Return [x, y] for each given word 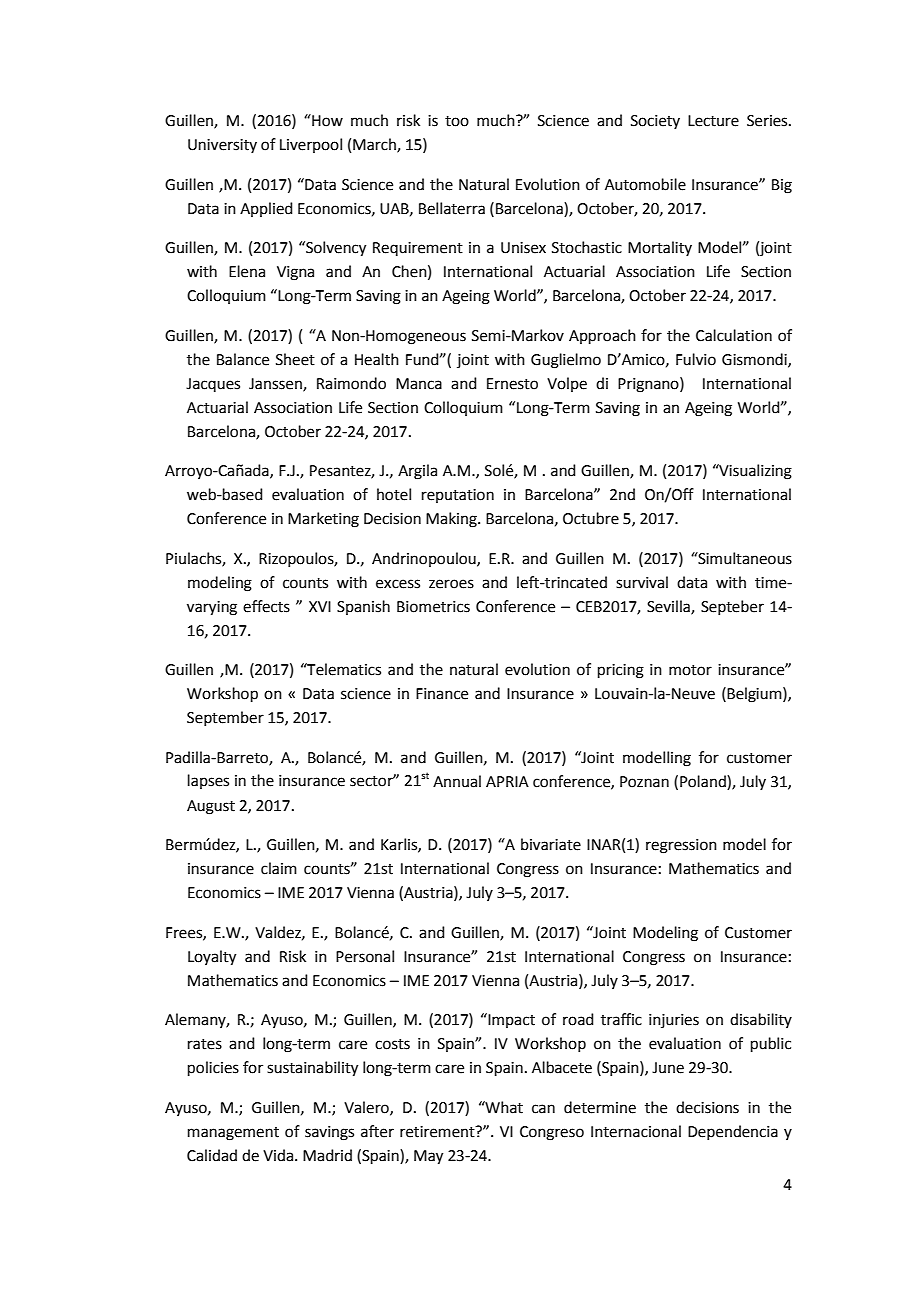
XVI [320, 606]
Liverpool [311, 145]
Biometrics [433, 607]
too [457, 121]
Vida [278, 1155]
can [543, 1109]
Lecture [713, 121]
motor [690, 670]
